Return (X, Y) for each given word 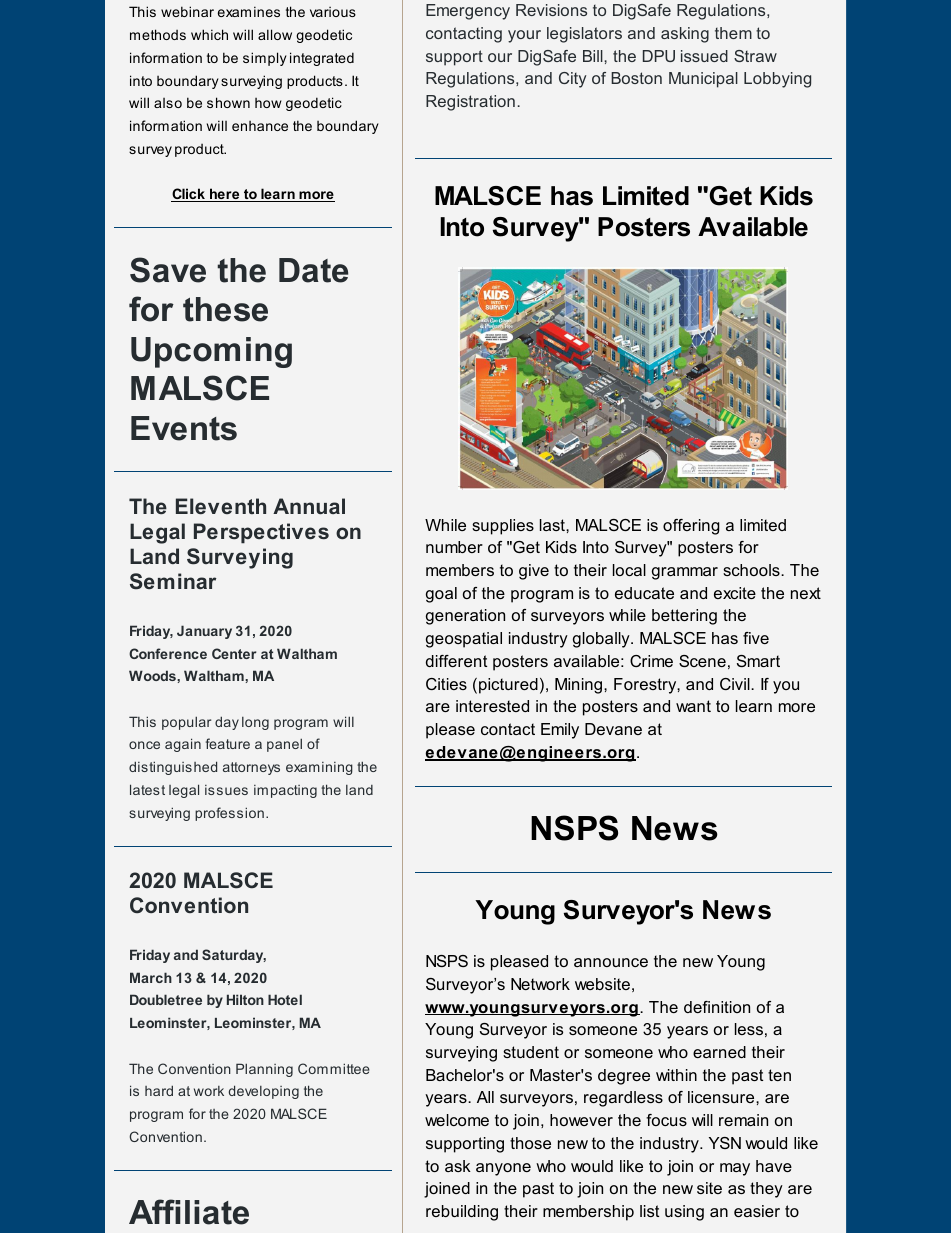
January (204, 632)
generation (465, 617)
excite (735, 593)
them (733, 33)
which (209, 34)
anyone (503, 1169)
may (735, 1169)
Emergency (468, 12)
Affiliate (189, 1212)
